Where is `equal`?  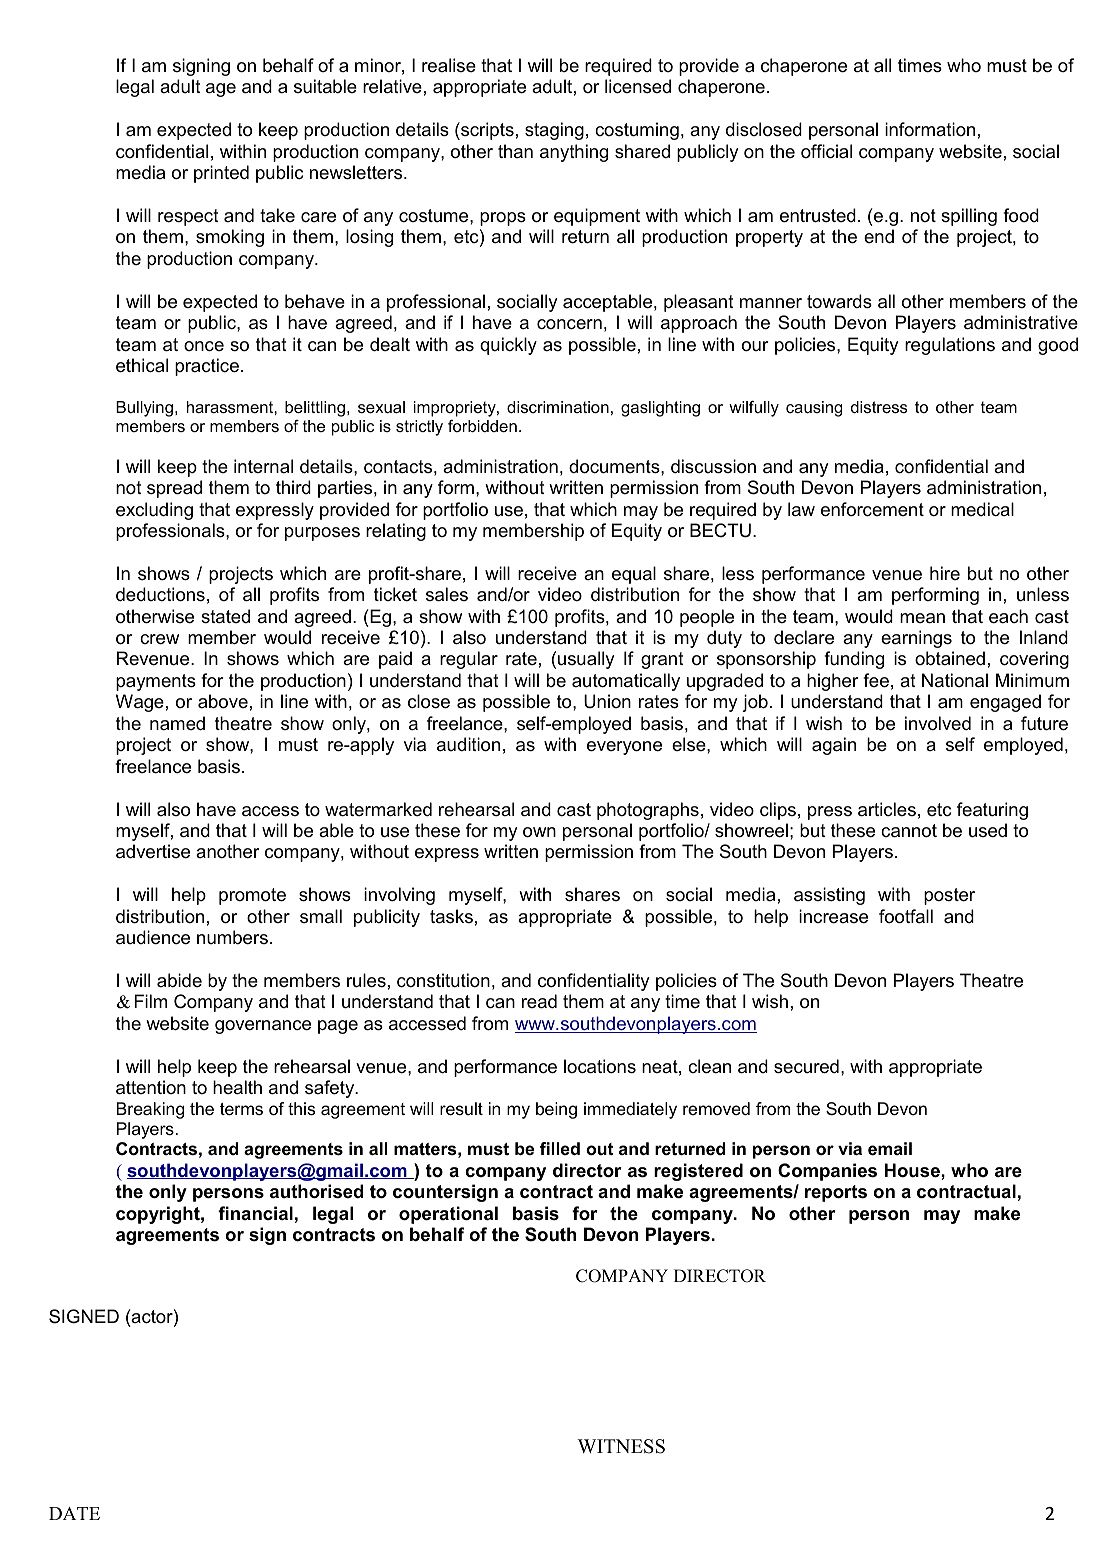 equal is located at coordinates (634, 575).
